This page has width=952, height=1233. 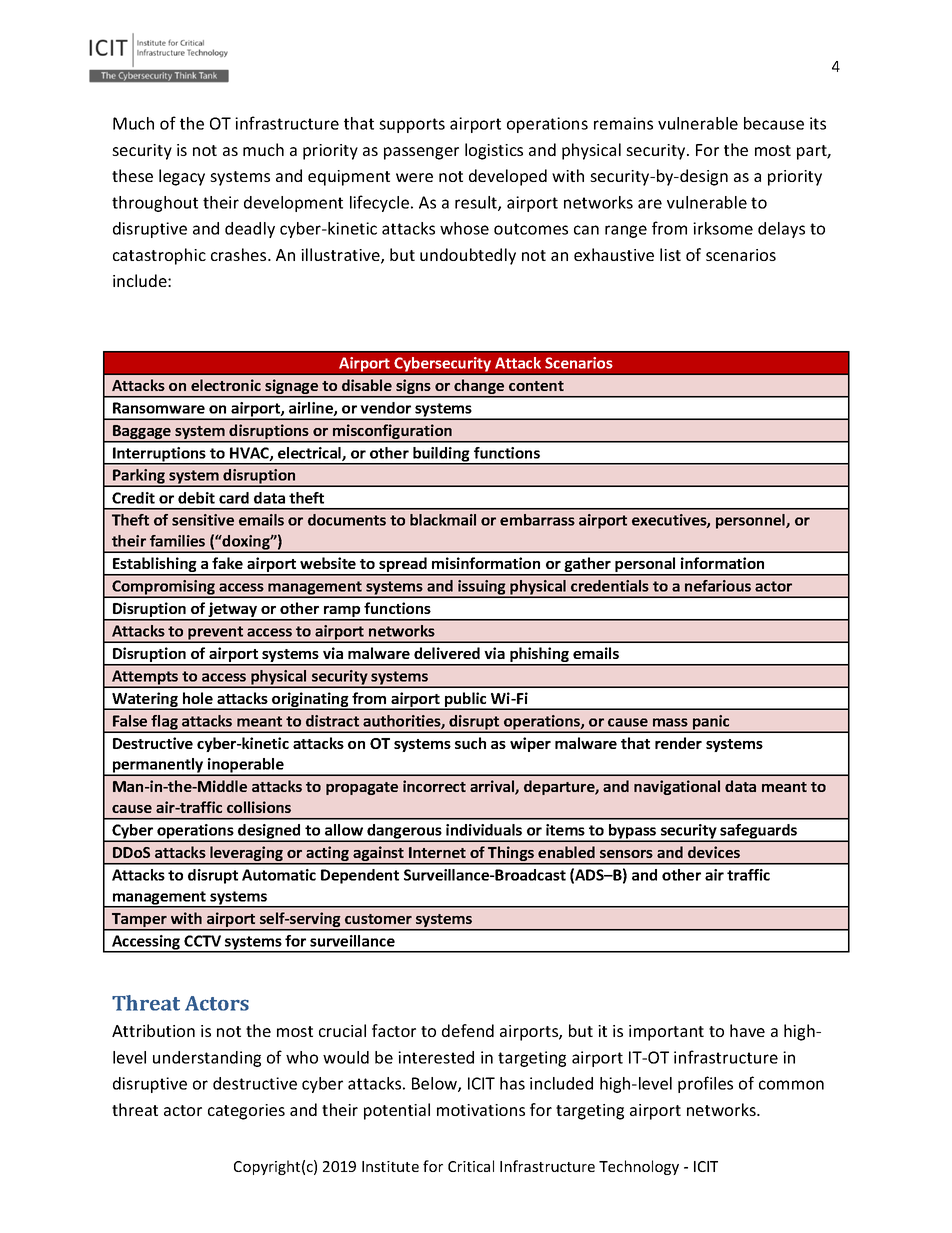 I want to click on debit, so click(x=196, y=498).
